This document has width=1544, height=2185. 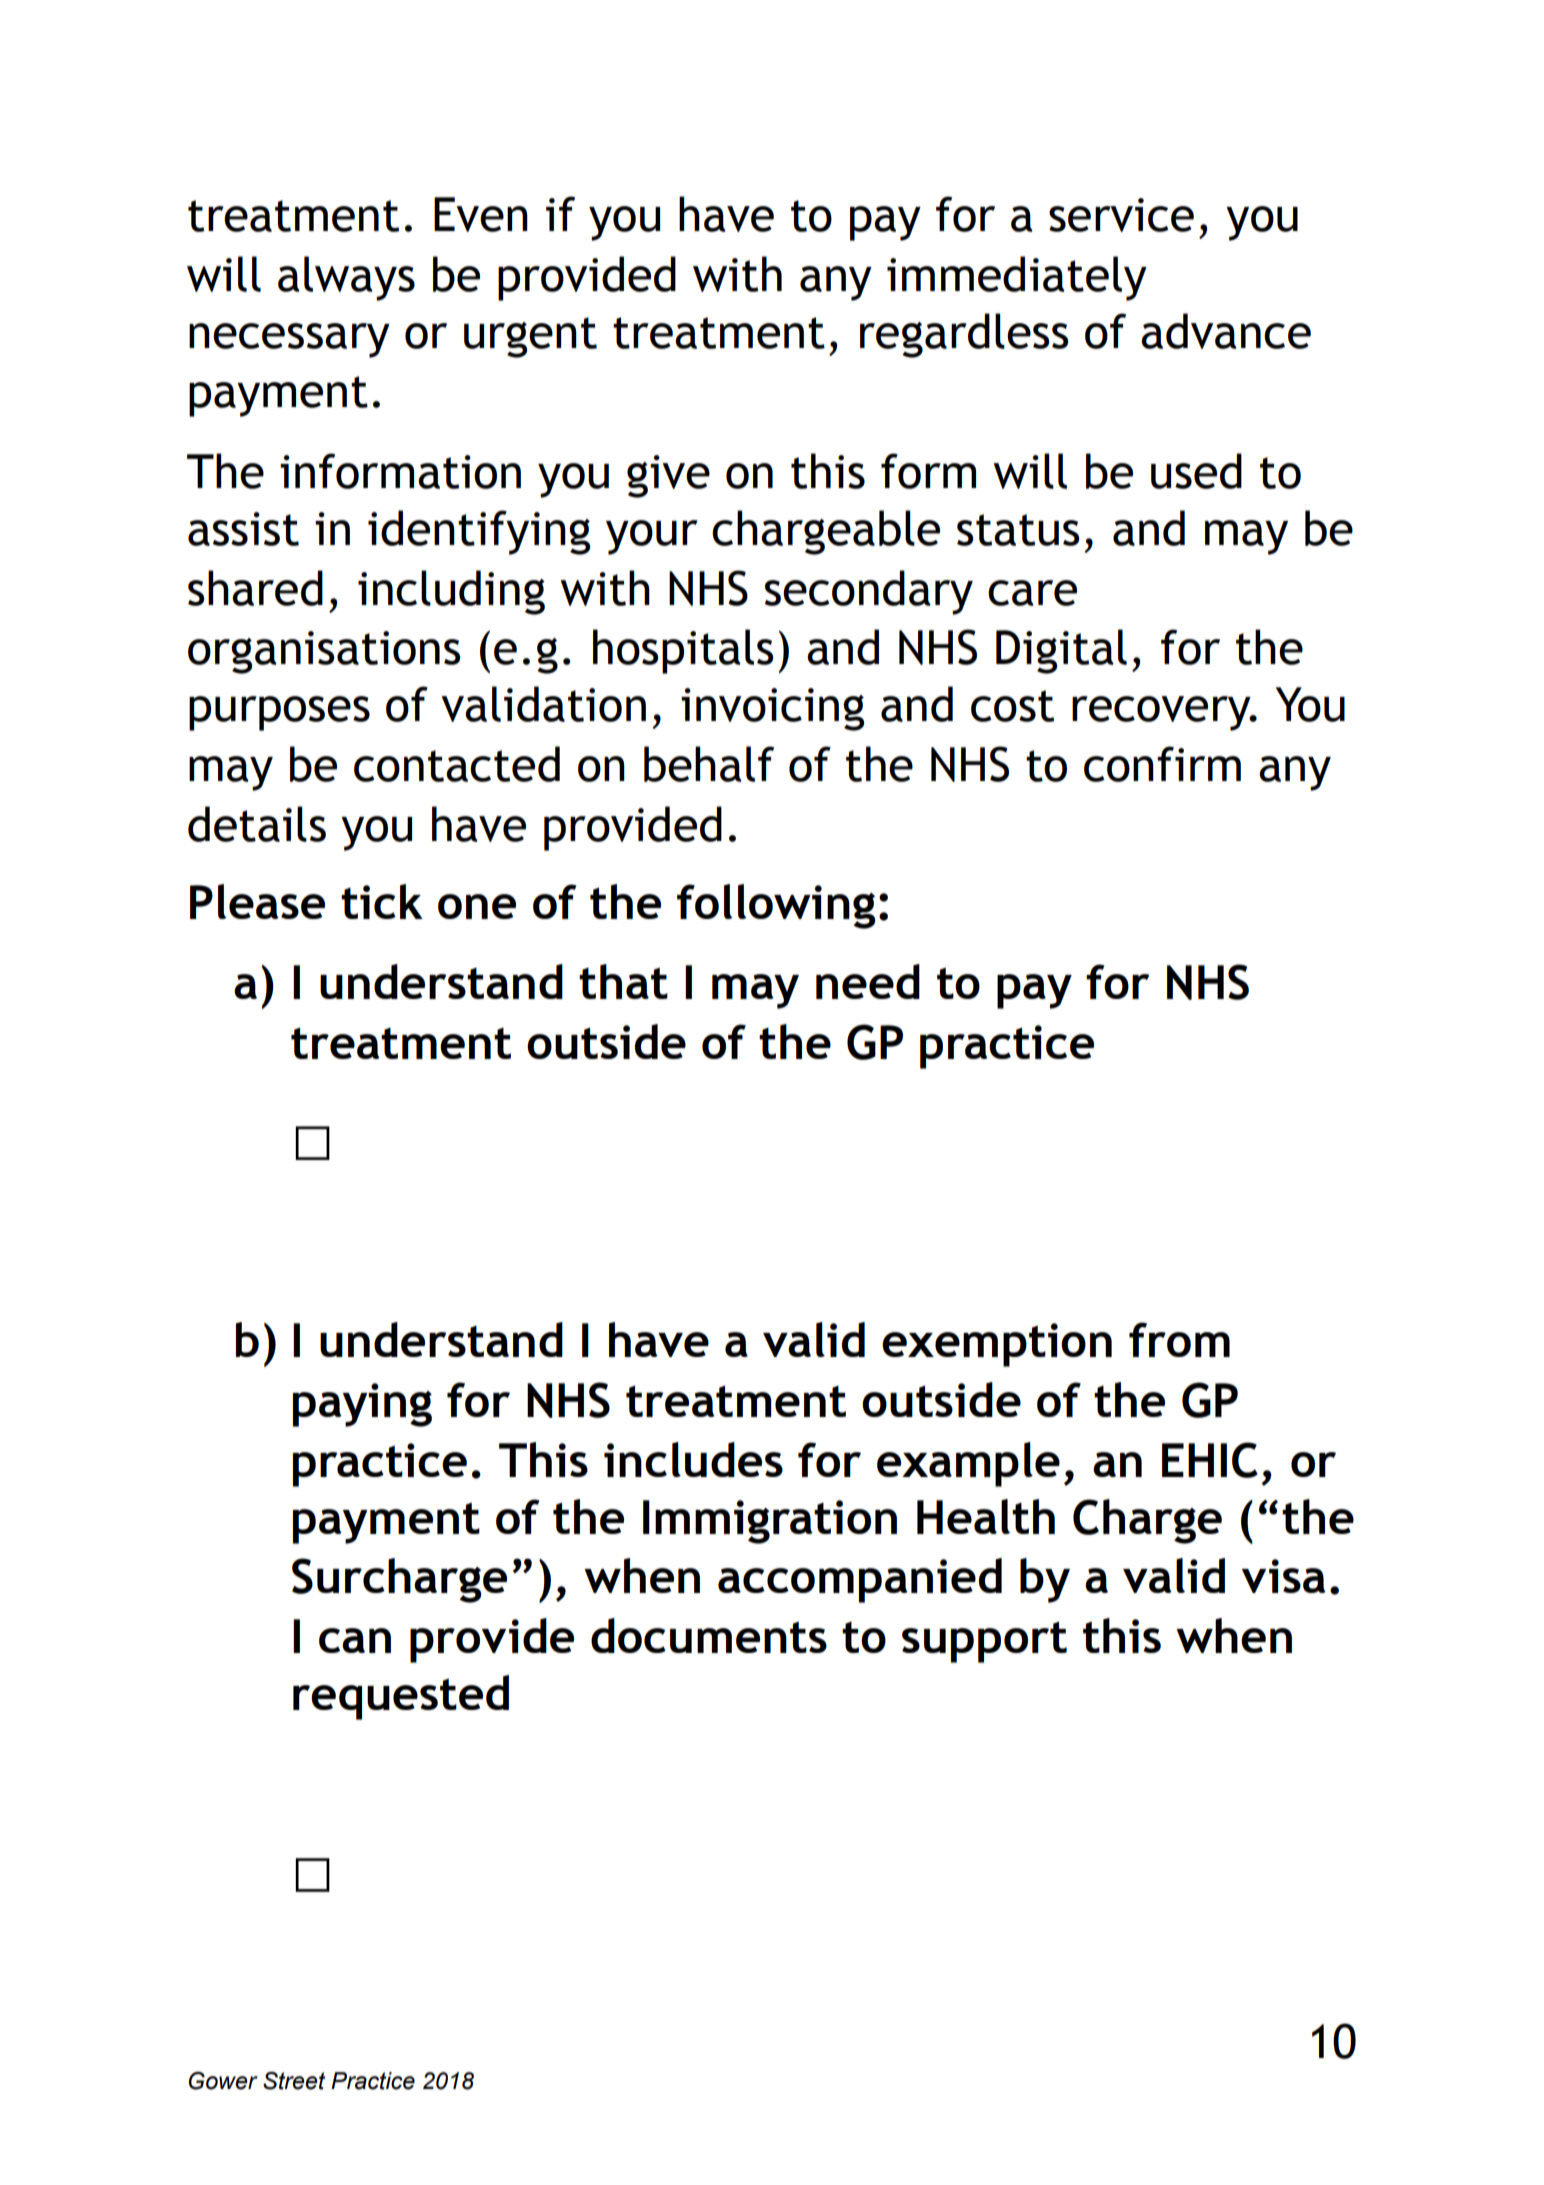 What do you see at coordinates (346, 278) in the document?
I see `always` at bounding box center [346, 278].
